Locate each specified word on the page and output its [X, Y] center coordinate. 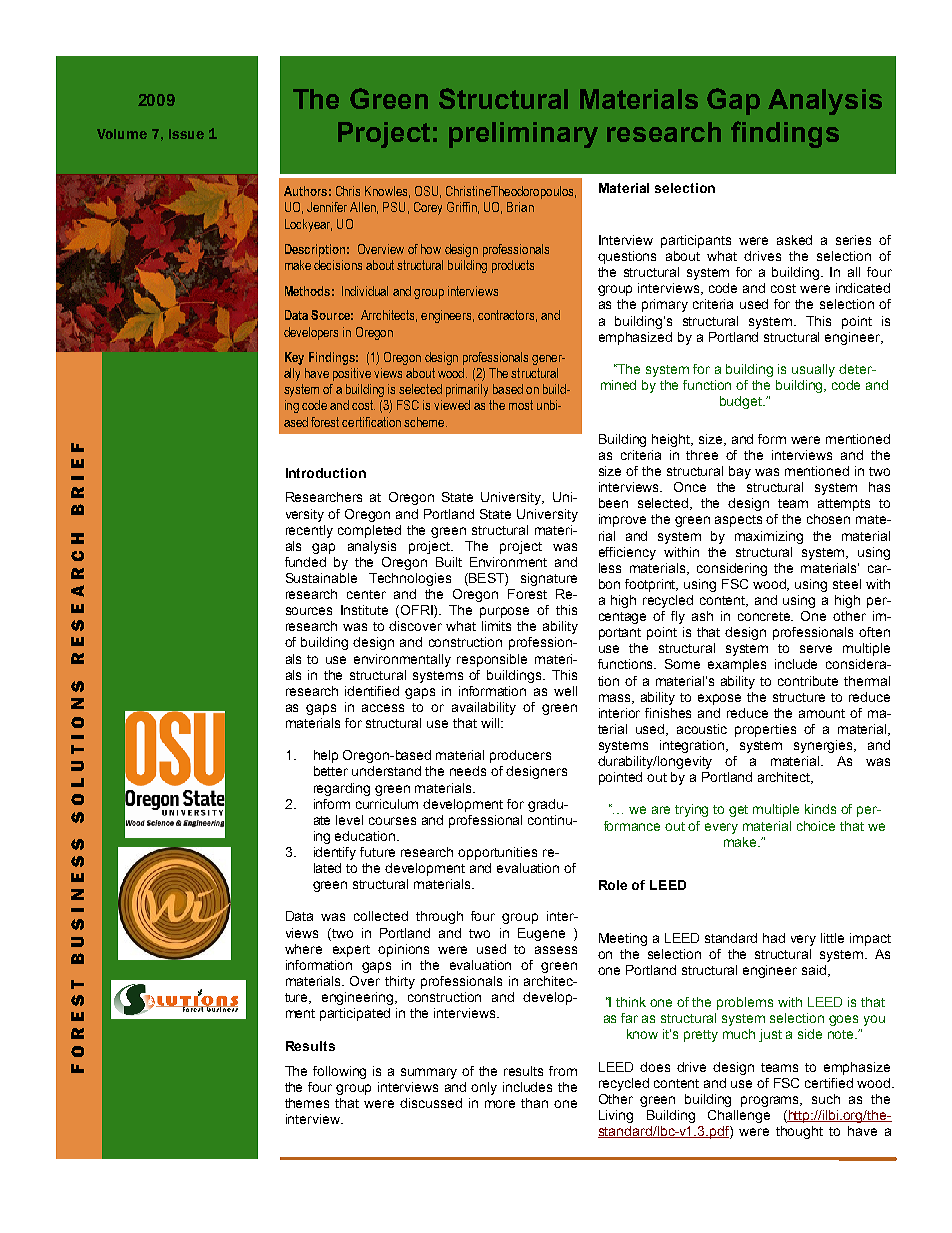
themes [307, 1103]
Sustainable [321, 578]
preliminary [523, 135]
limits [496, 626]
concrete [765, 616]
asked [794, 240]
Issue [186, 134]
